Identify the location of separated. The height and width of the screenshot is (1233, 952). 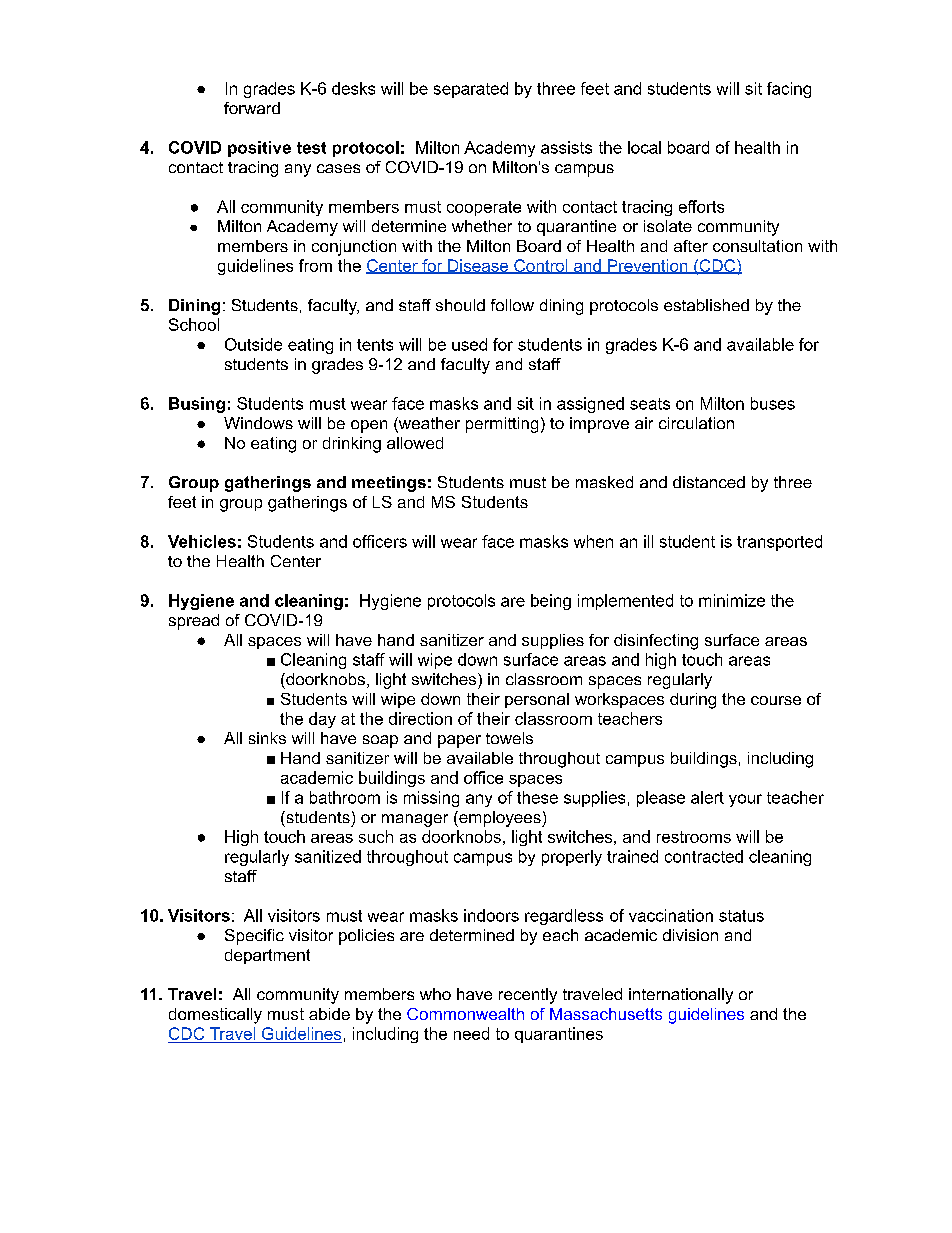
(471, 90).
